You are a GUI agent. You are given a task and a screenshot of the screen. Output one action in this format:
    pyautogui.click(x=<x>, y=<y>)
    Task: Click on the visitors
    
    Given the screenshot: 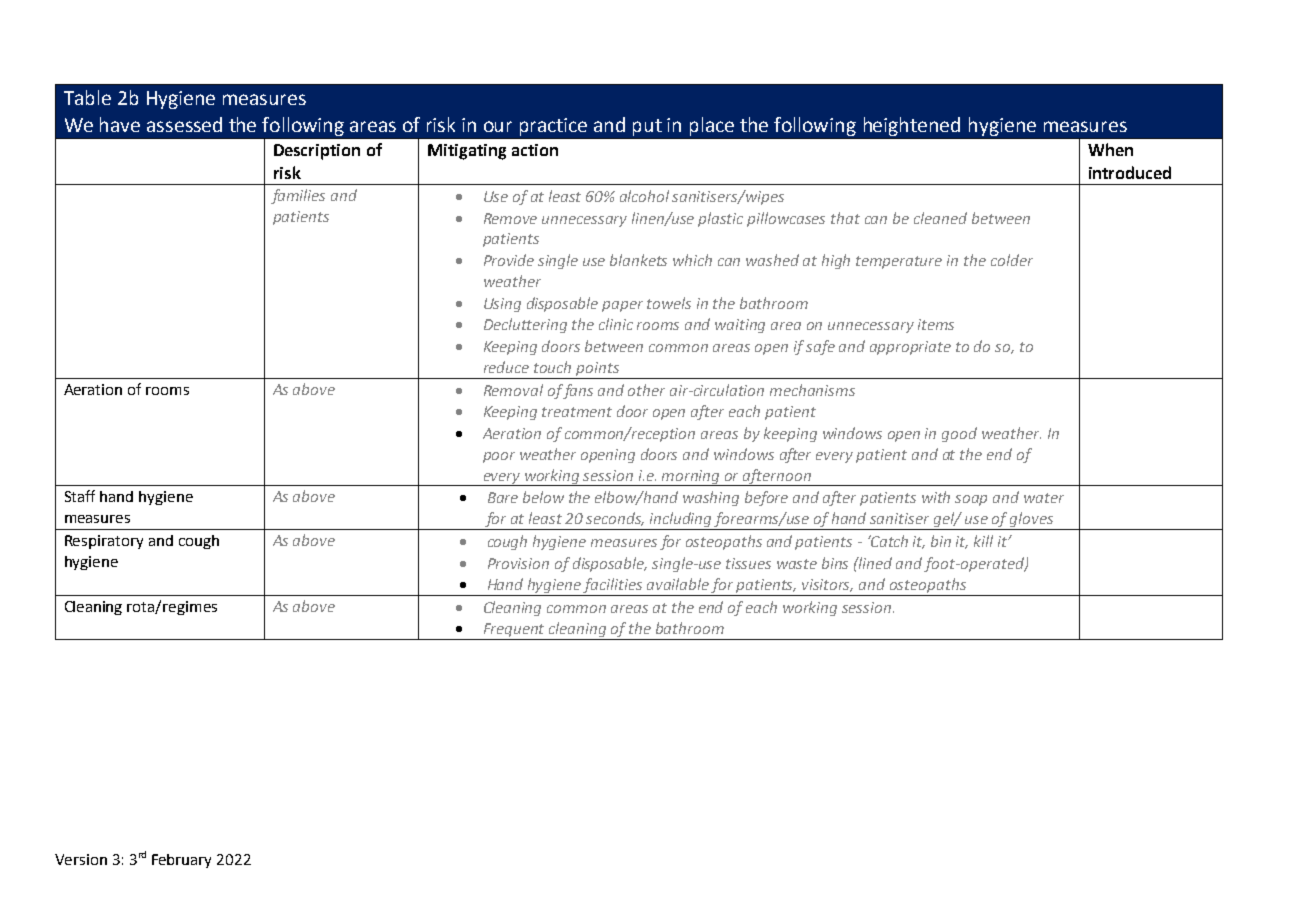 What is the action you would take?
    pyautogui.click(x=827, y=585)
